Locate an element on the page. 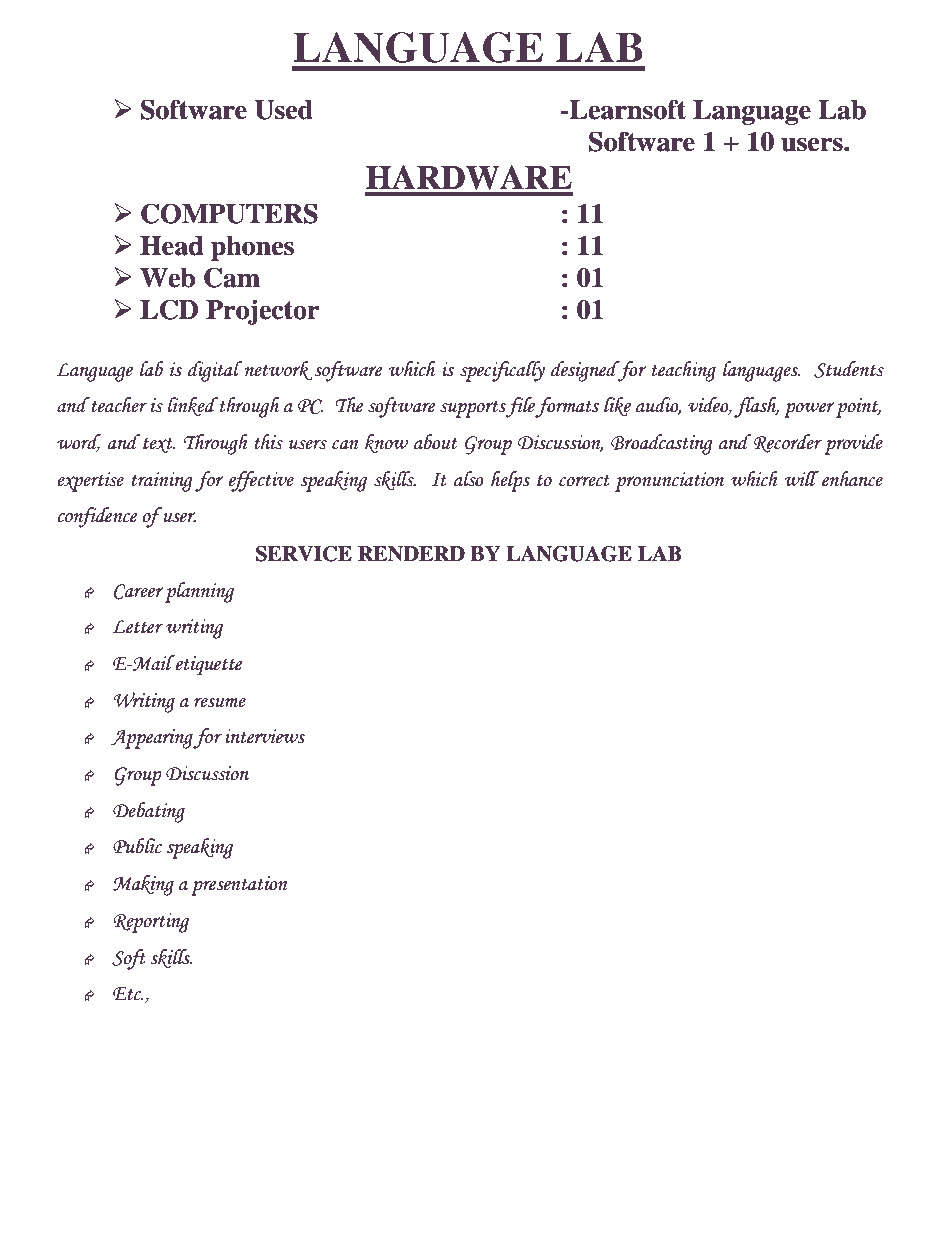  COMPUTERS is located at coordinates (229, 213).
